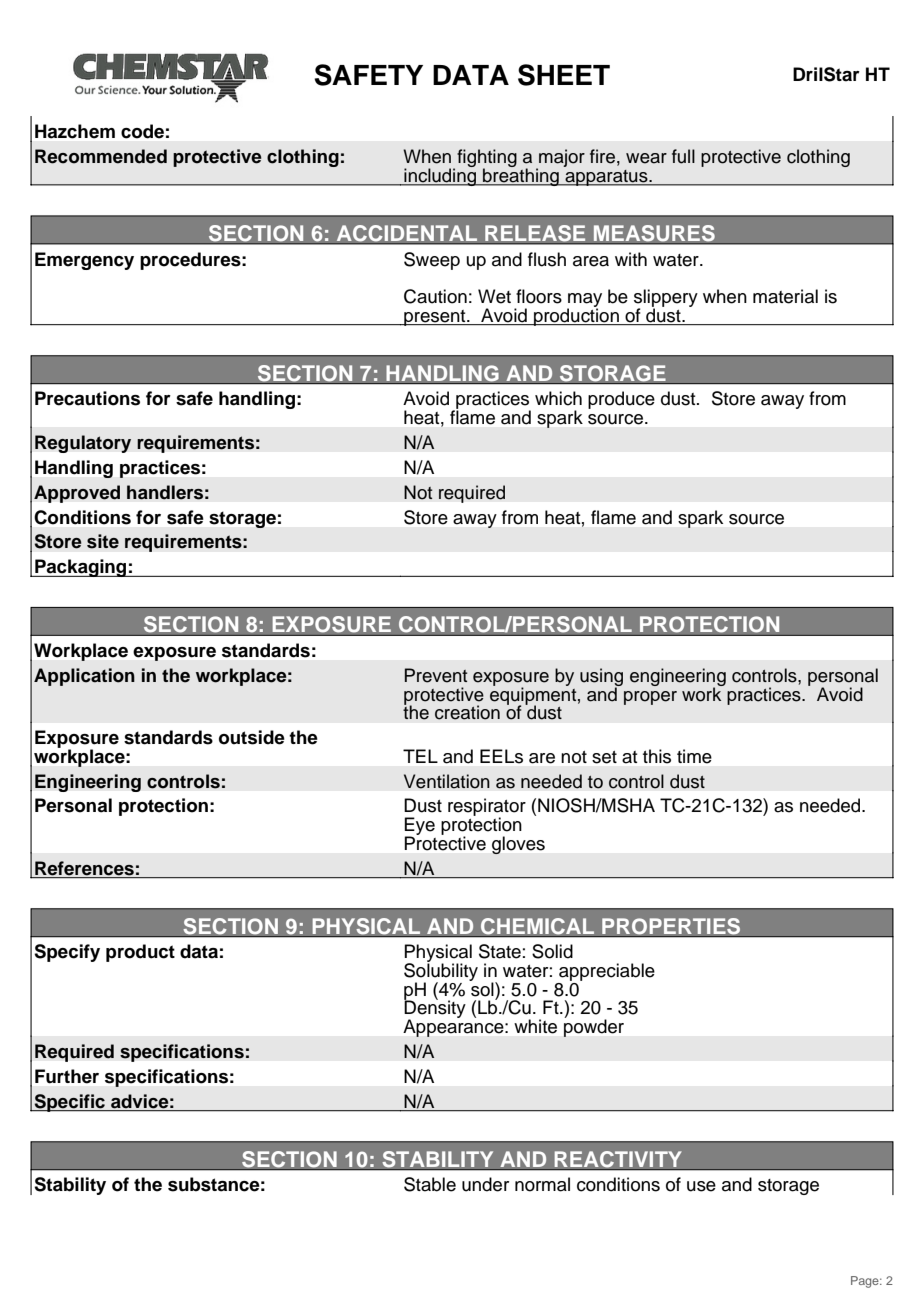 Image resolution: width=924 pixels, height=1308 pixels. Describe the element at coordinates (67, 1076) in the screenshot. I see `Further` at that location.
